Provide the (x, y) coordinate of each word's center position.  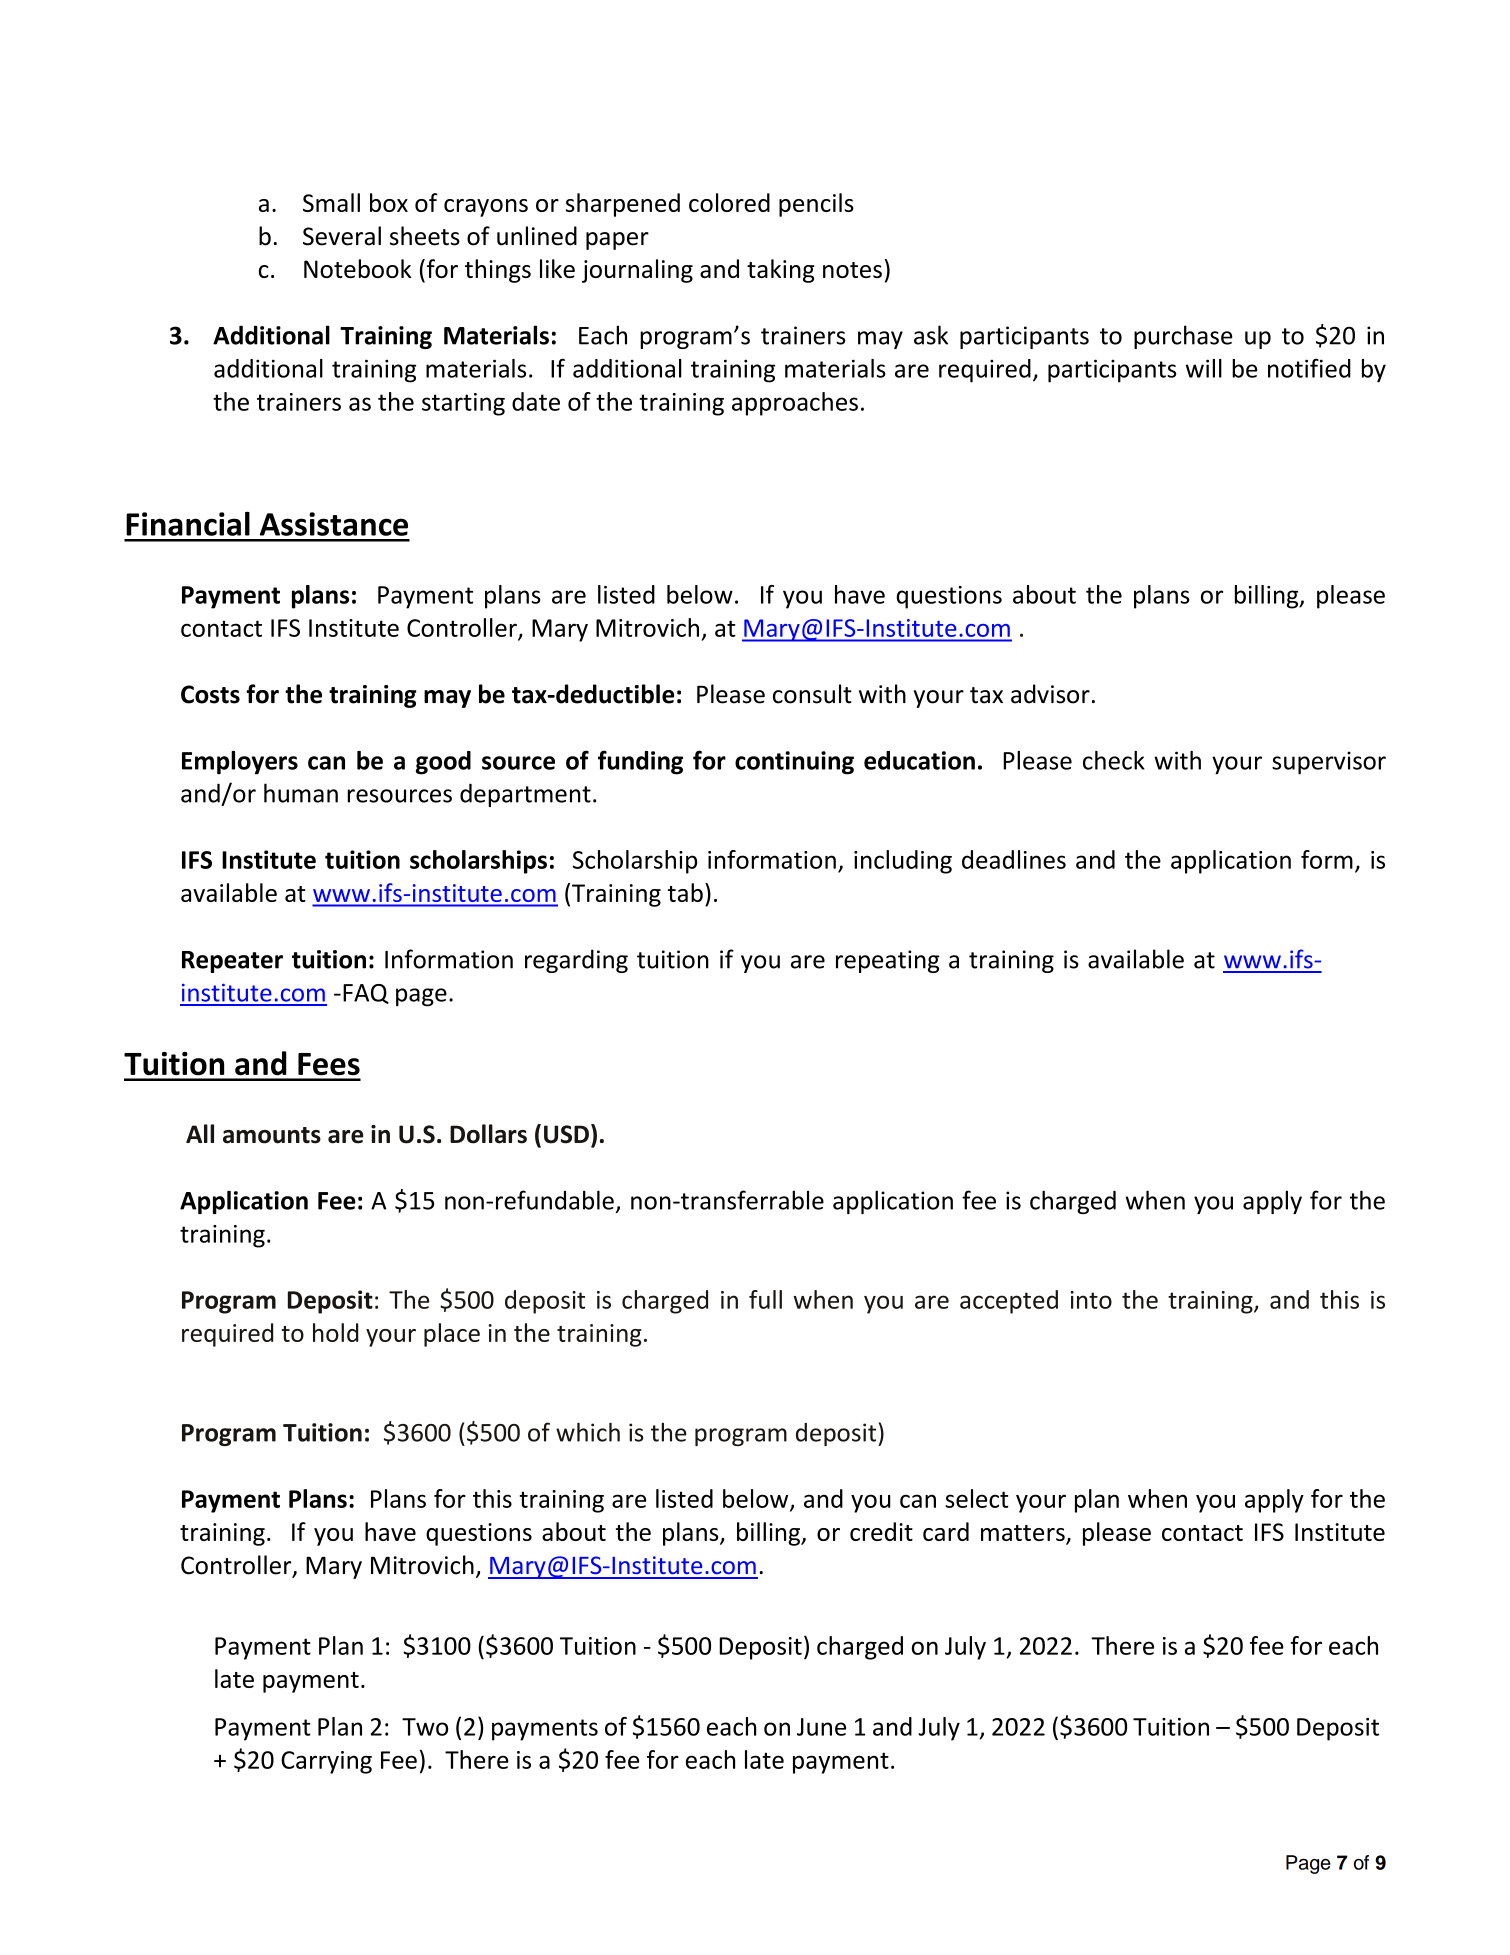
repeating (888, 961)
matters (1024, 1534)
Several (342, 236)
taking (781, 271)
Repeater (232, 962)
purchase (1183, 337)
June (821, 1727)
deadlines (1014, 859)
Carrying (326, 1762)
